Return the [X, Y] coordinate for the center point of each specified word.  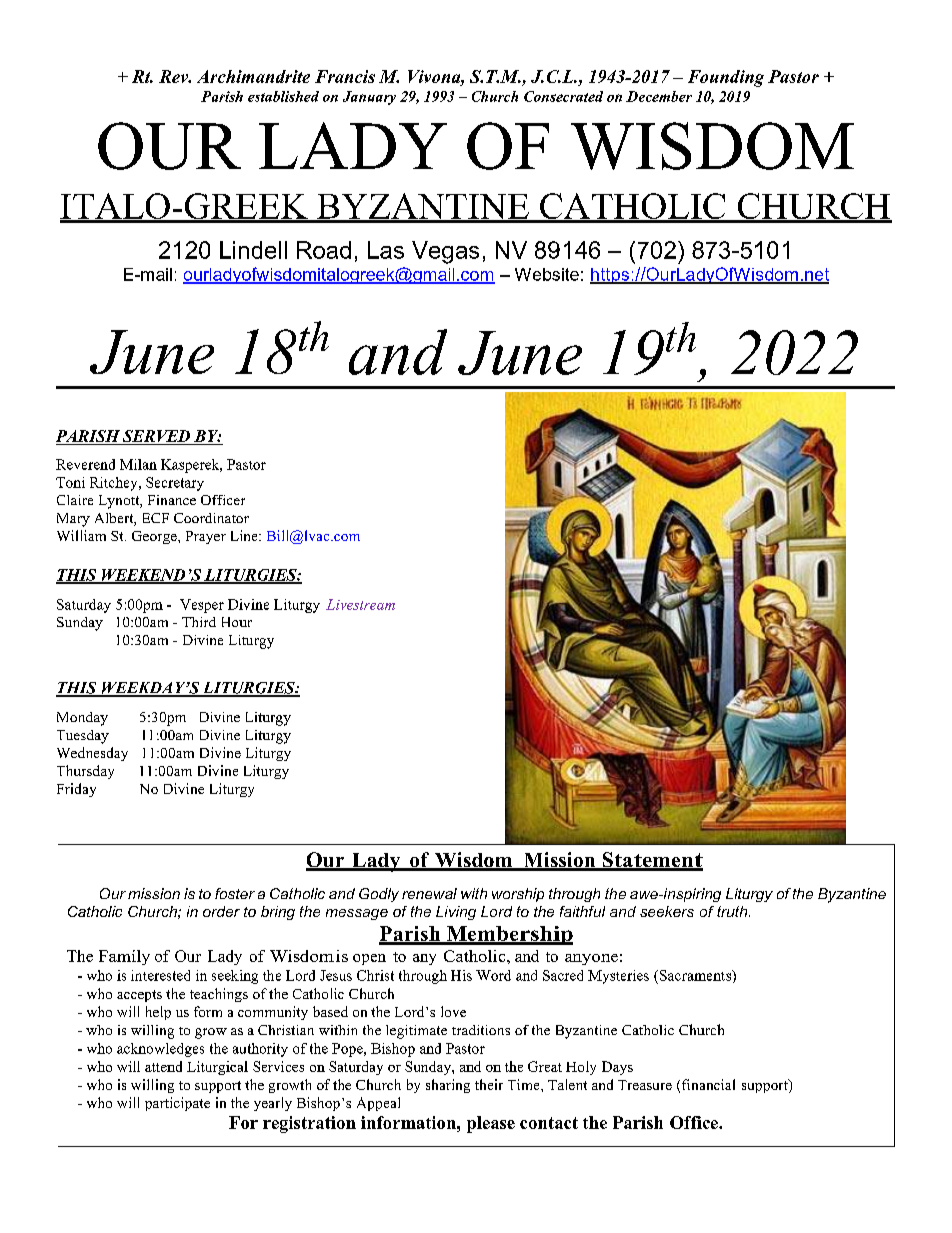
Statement [651, 861]
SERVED [157, 437]
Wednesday [92, 754]
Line [245, 535]
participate [177, 1104]
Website [547, 274]
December [659, 96]
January [369, 98]
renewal [429, 893]
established [283, 96]
